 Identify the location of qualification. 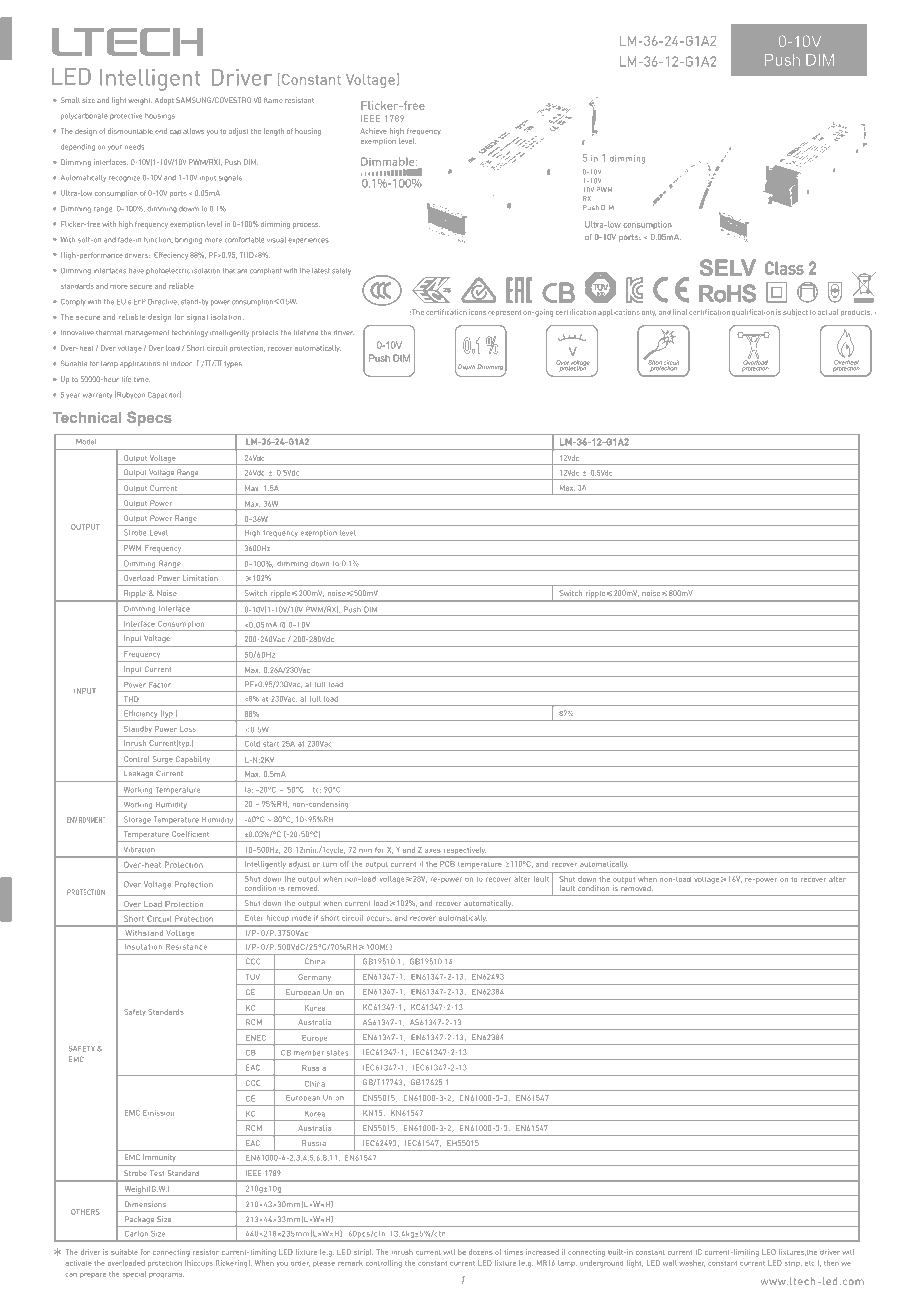
(753, 312).
